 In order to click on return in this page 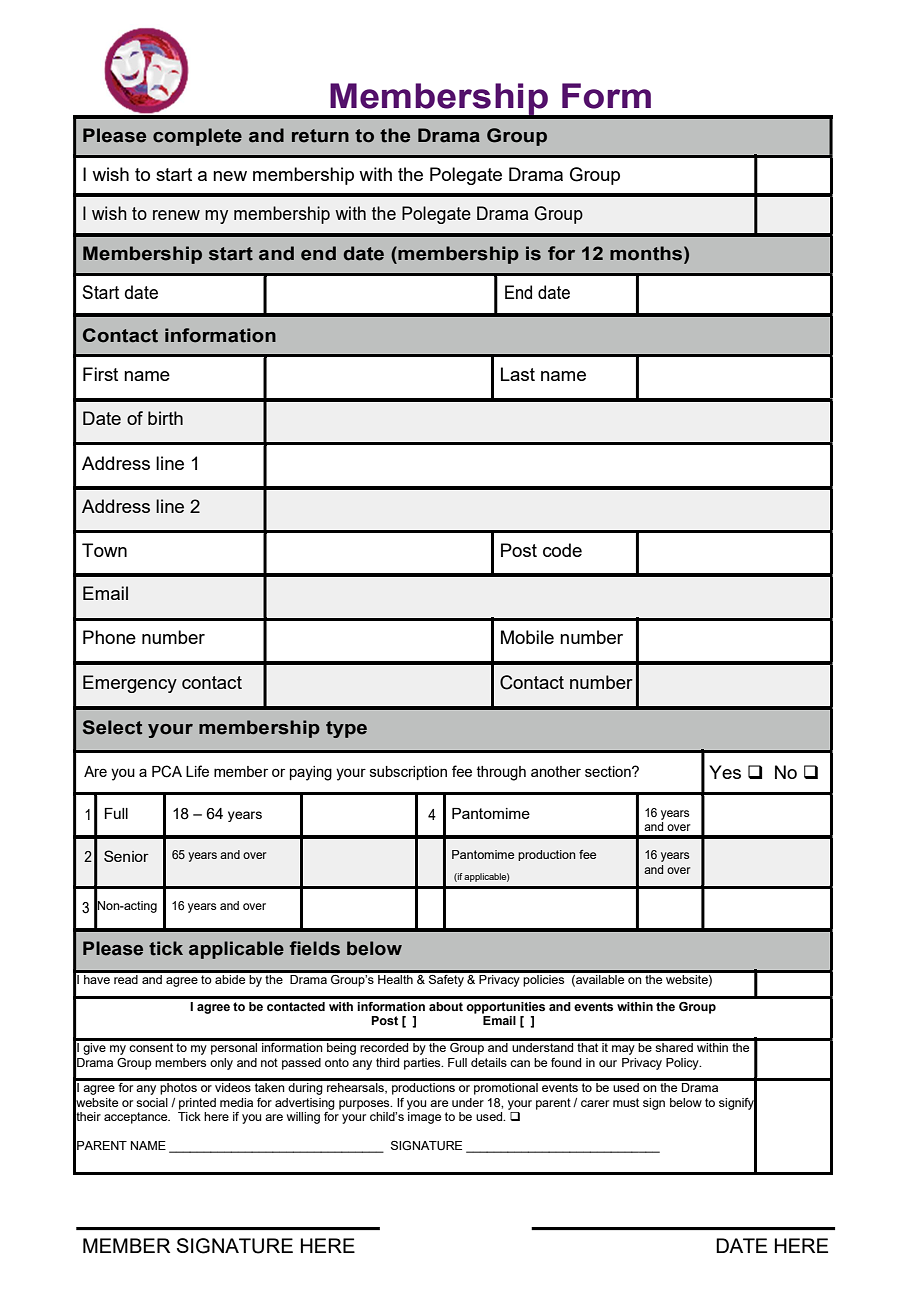, I will do `click(320, 136)`.
